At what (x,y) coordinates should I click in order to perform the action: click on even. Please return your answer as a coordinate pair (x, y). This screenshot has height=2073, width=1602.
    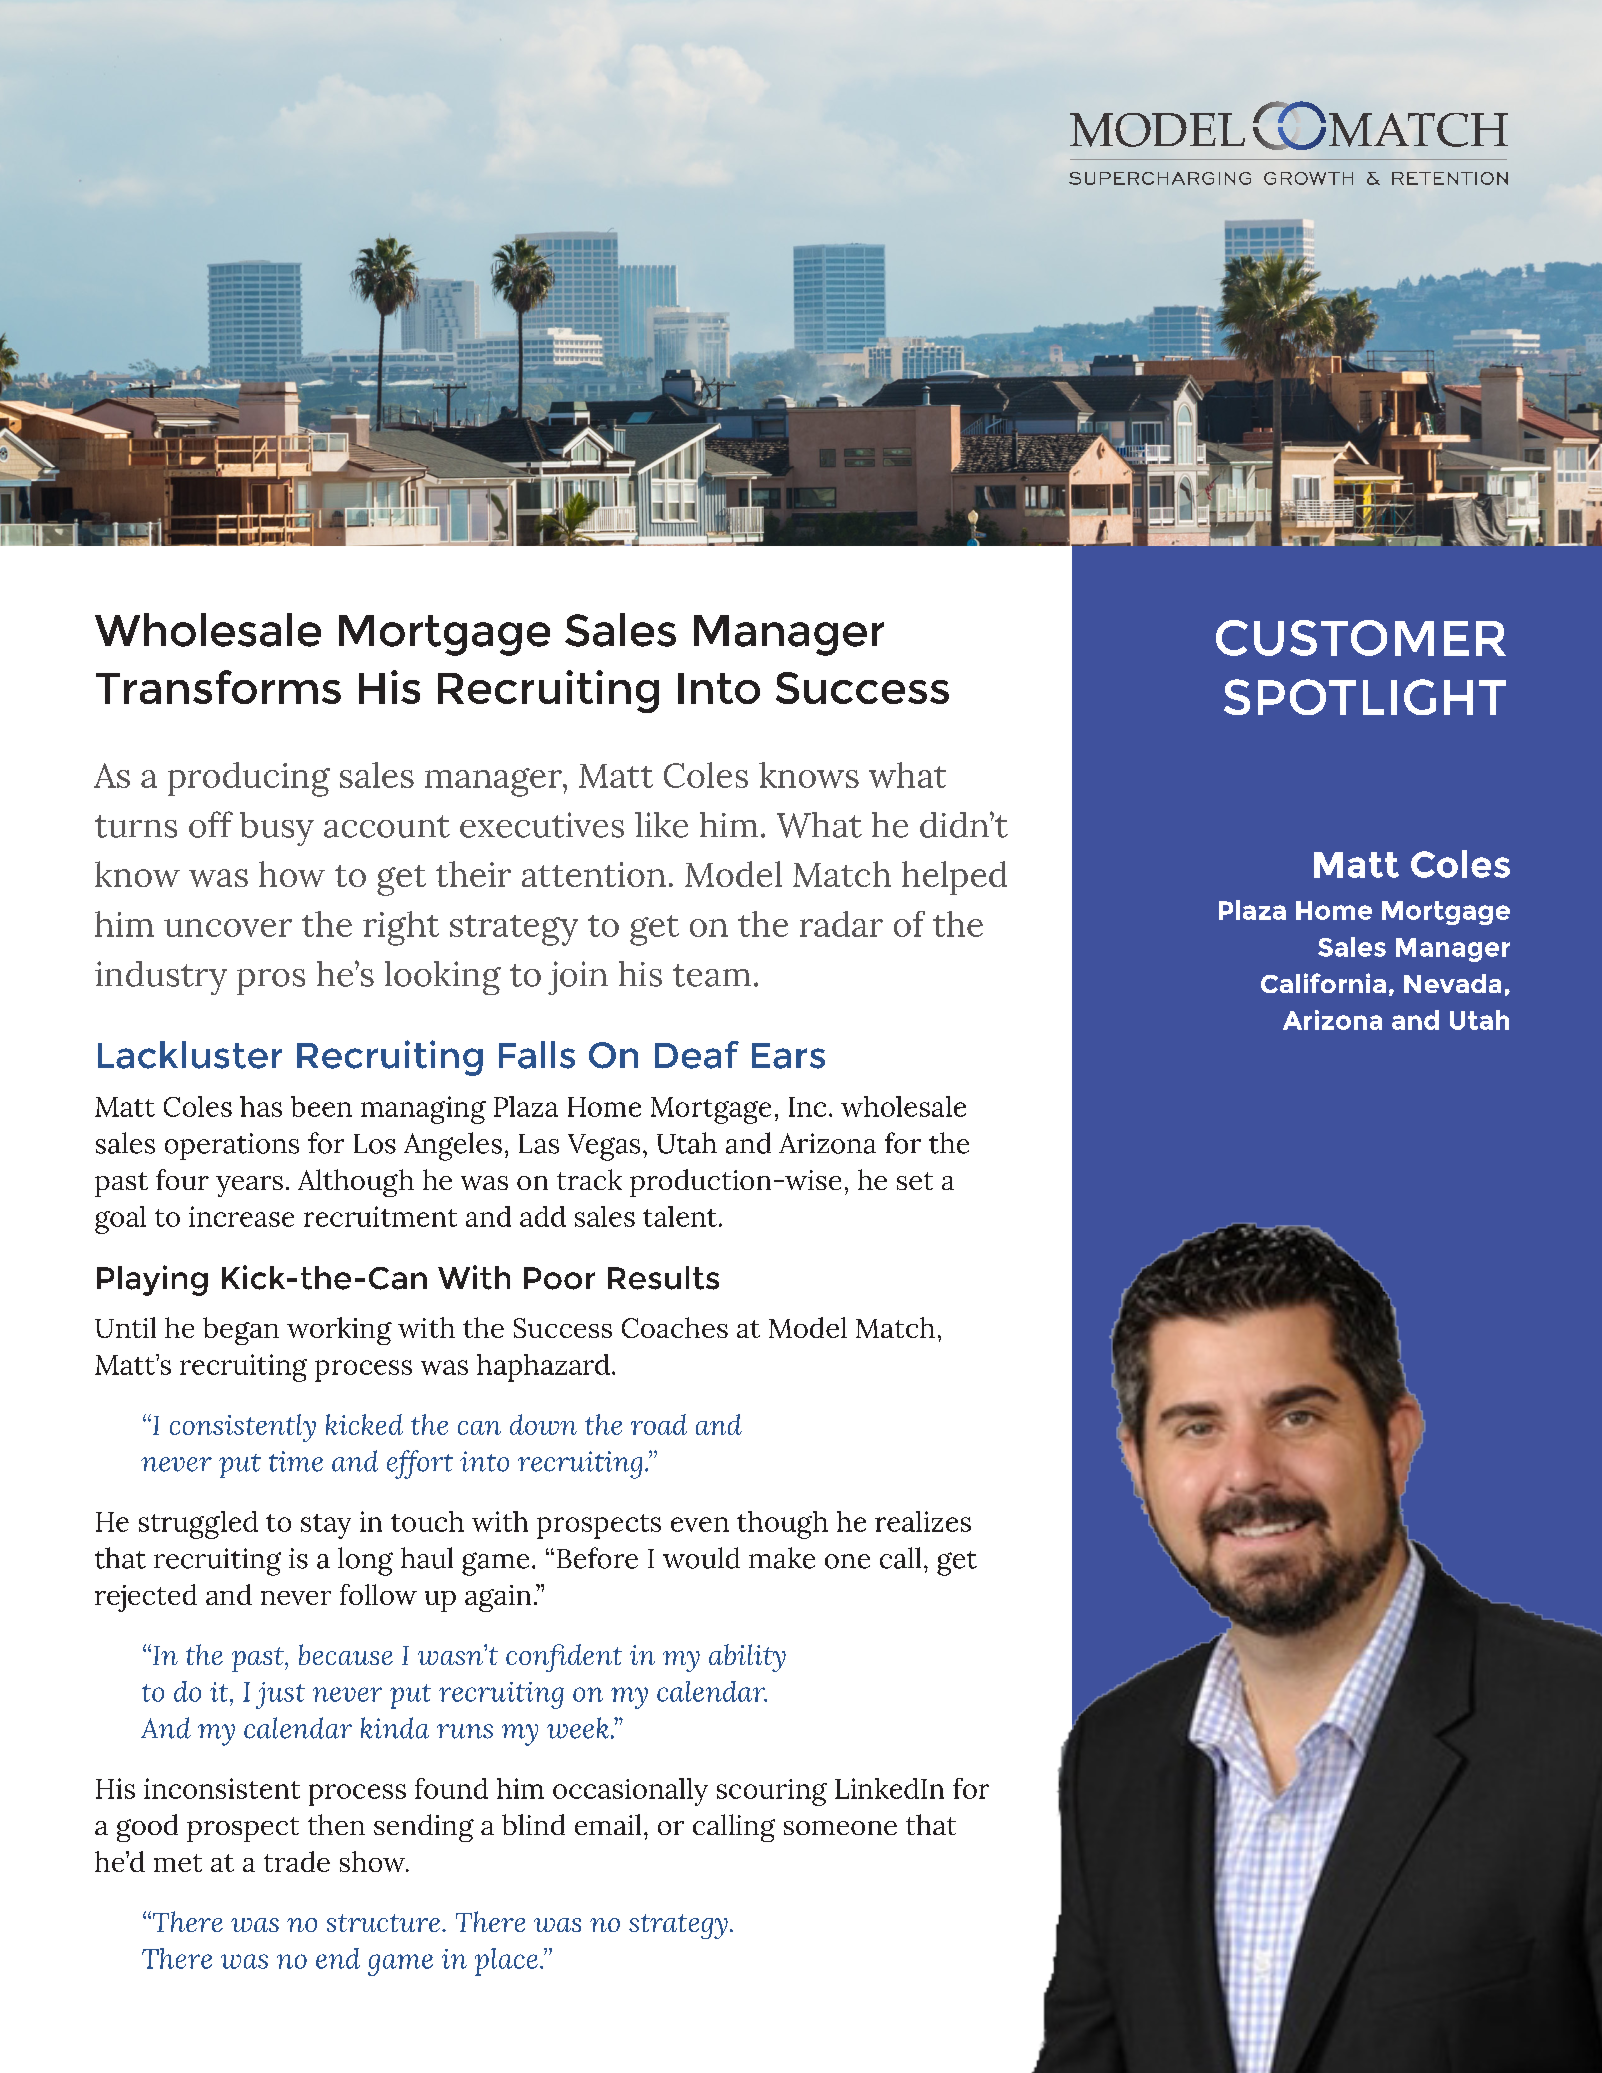
    Looking at the image, I should click on (700, 1524).
